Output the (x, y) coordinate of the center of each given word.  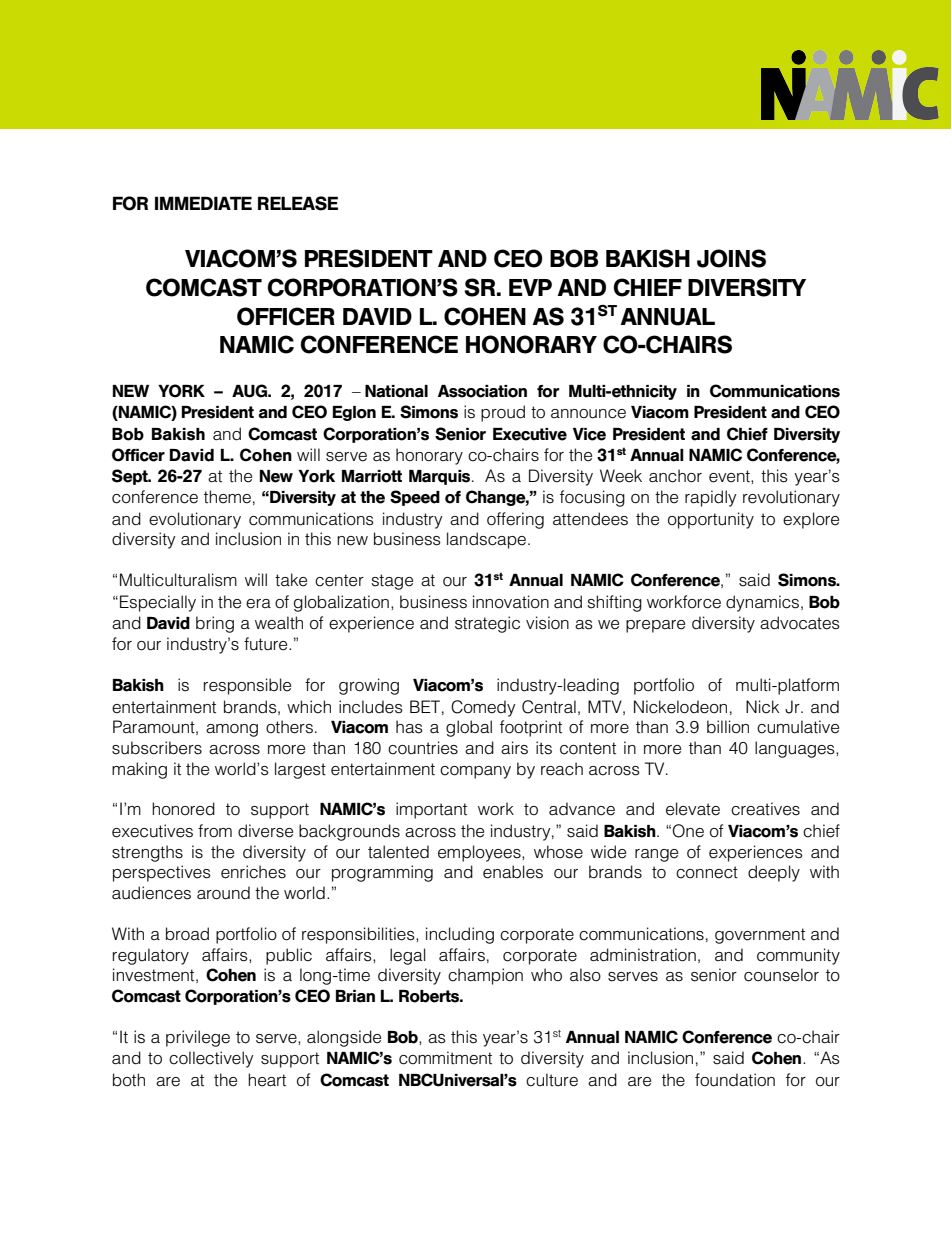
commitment (445, 1058)
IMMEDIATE (203, 203)
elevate (693, 809)
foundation (735, 1080)
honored (183, 809)
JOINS (731, 258)
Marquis (441, 477)
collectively (211, 1059)
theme (227, 497)
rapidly (711, 498)
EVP (530, 287)
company (475, 772)
